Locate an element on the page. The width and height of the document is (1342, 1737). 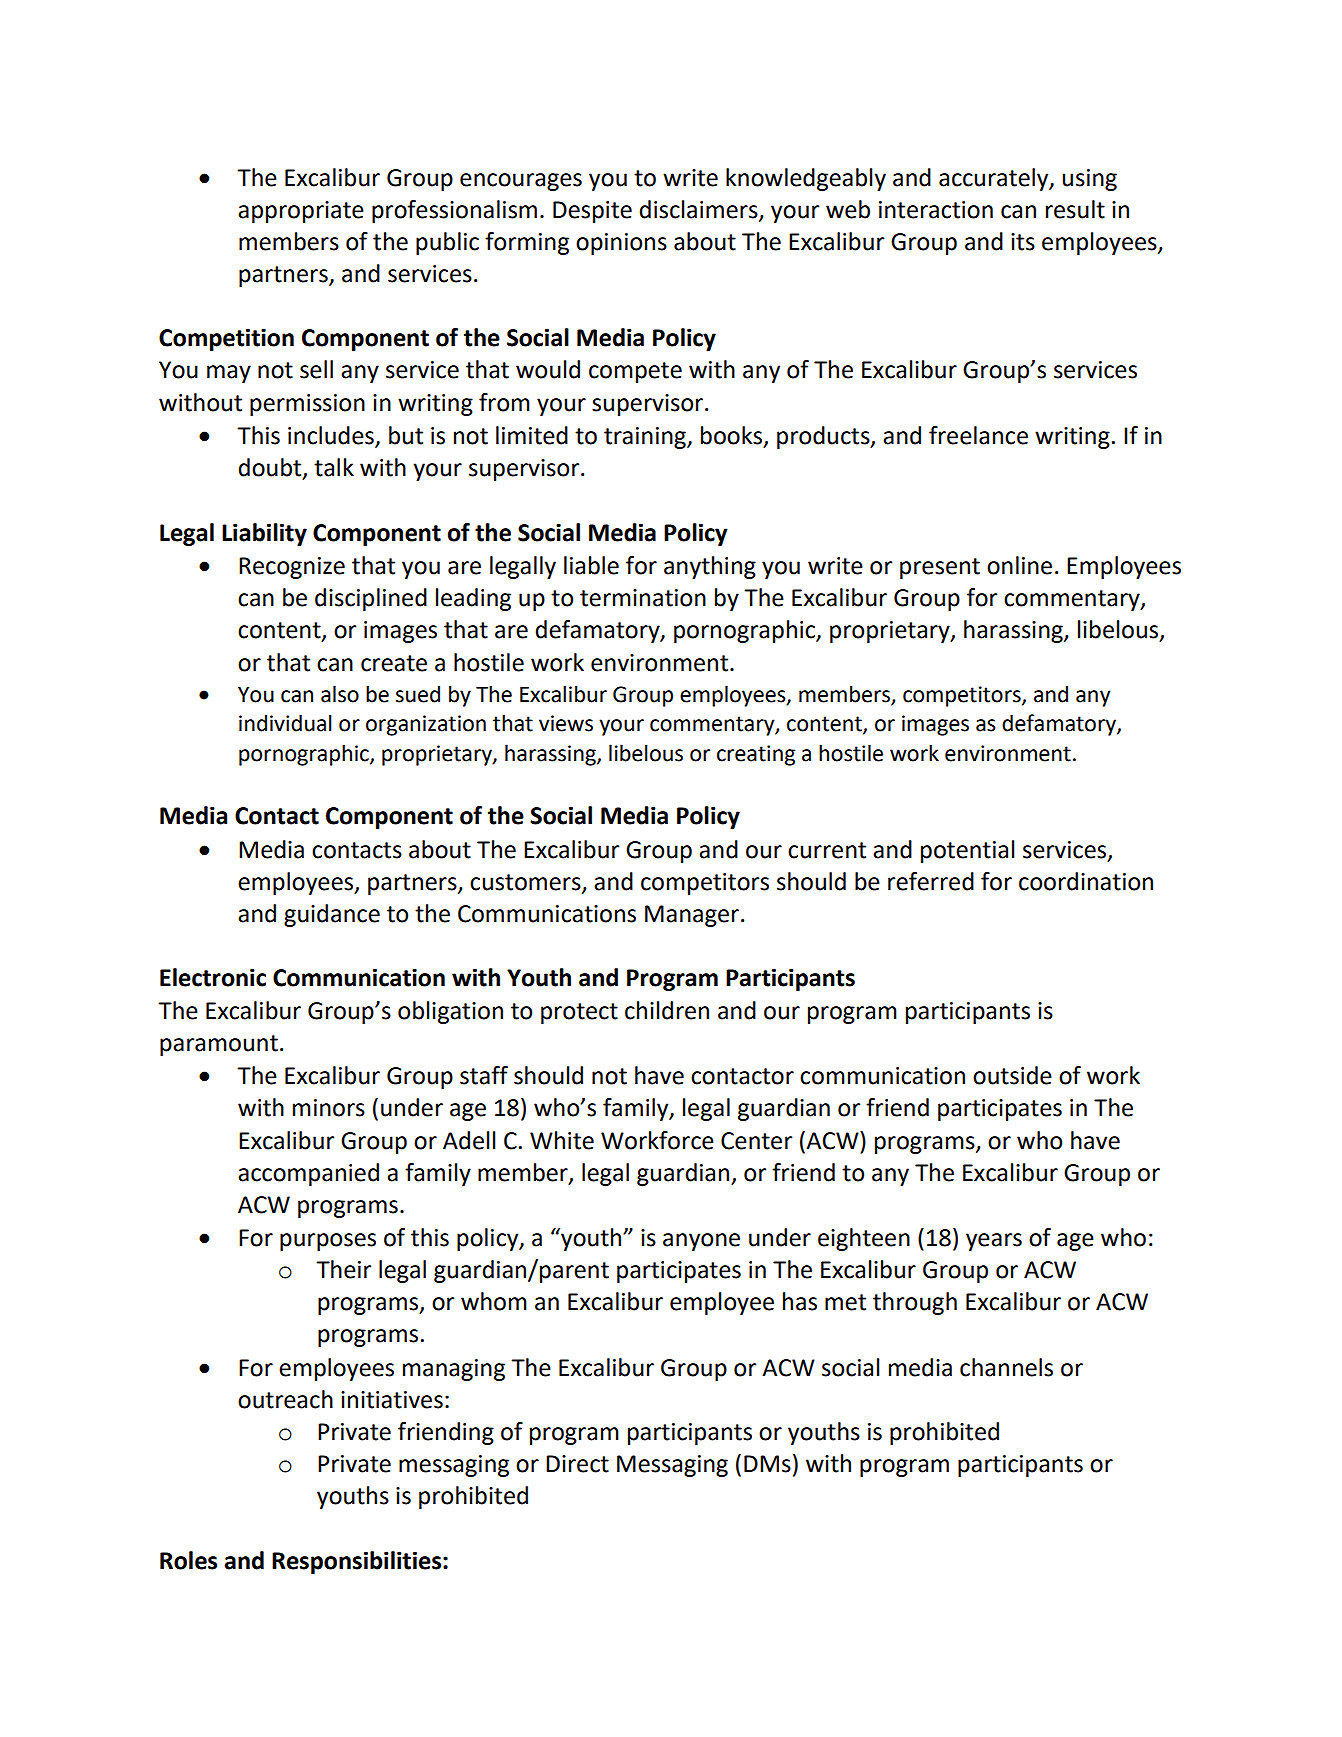
Roles is located at coordinates (188, 1560).
